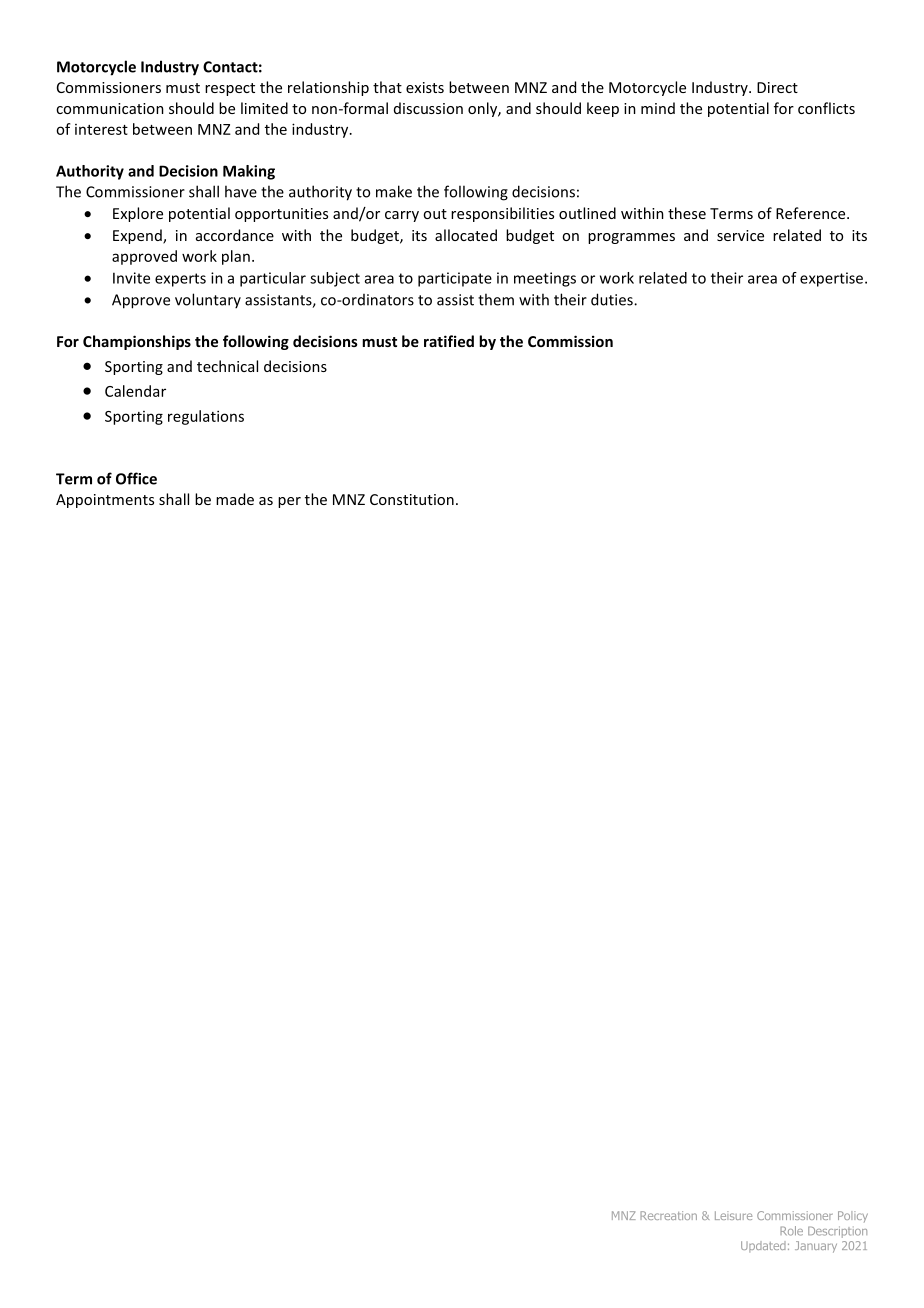 The image size is (924, 1308). What do you see at coordinates (668, 1215) in the page?
I see `Recreation` at bounding box center [668, 1215].
